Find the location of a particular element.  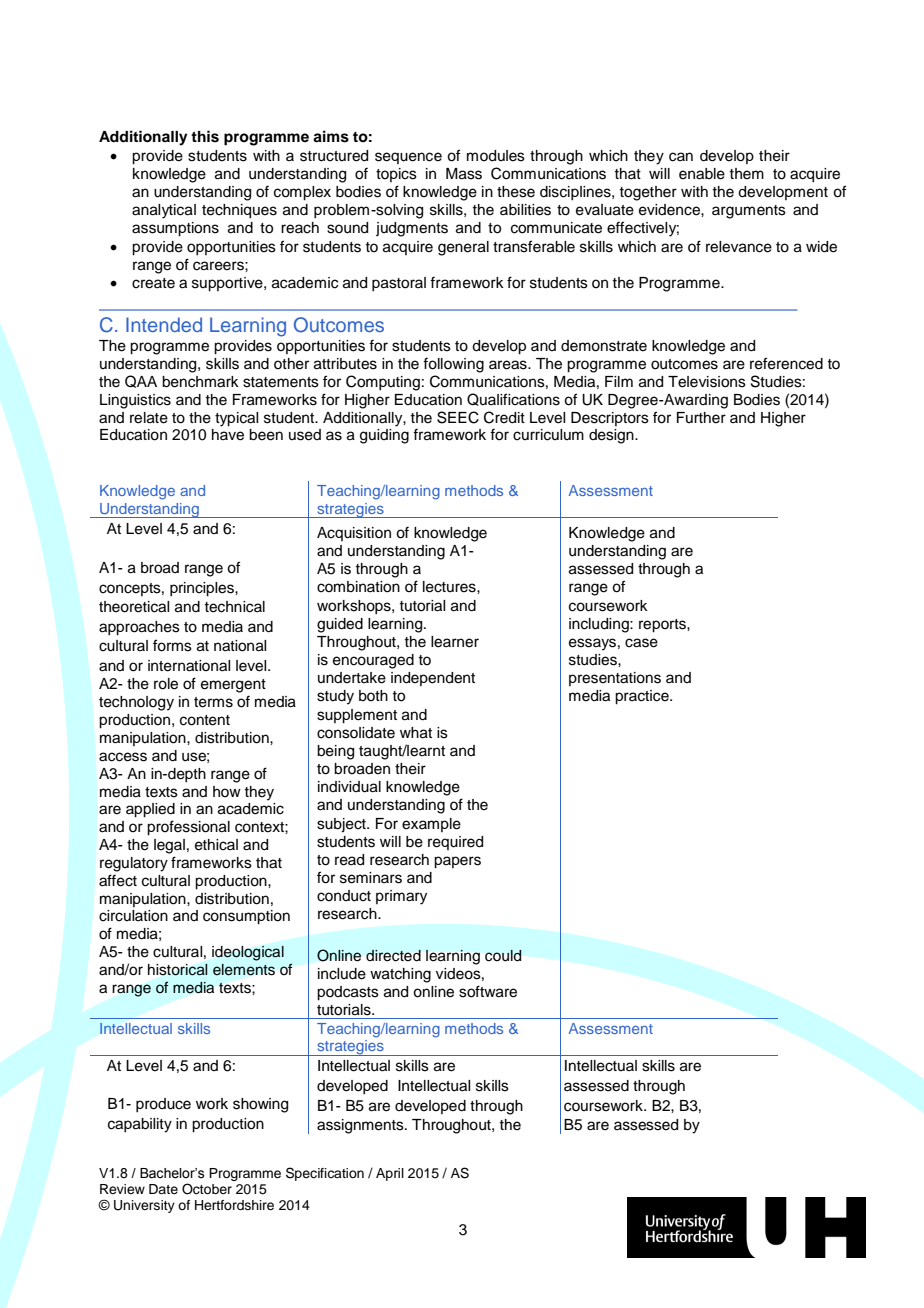

October is located at coordinates (207, 1189).
